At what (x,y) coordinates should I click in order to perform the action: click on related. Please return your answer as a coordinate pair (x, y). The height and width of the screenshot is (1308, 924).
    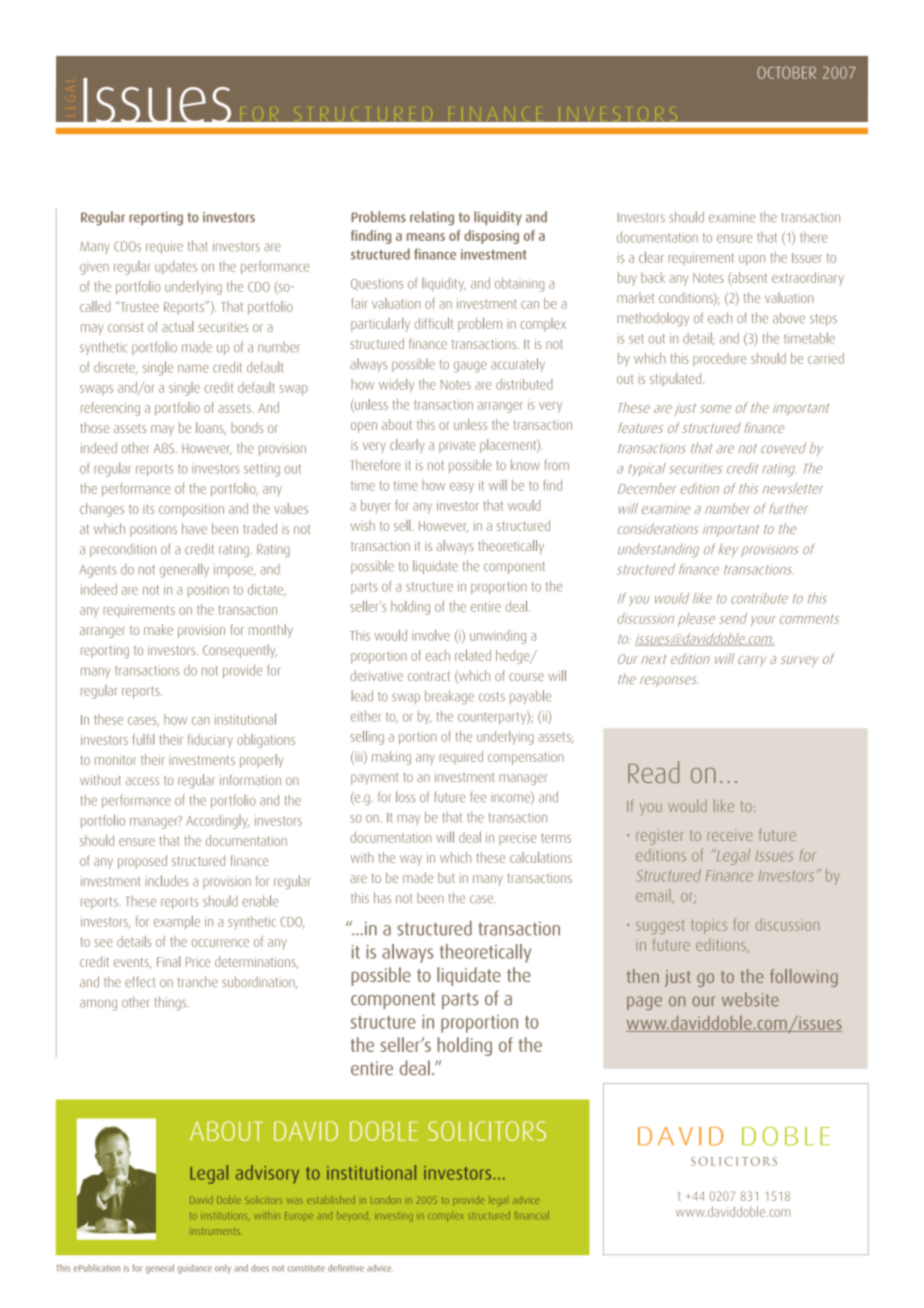
    Looking at the image, I should click on (473, 655).
